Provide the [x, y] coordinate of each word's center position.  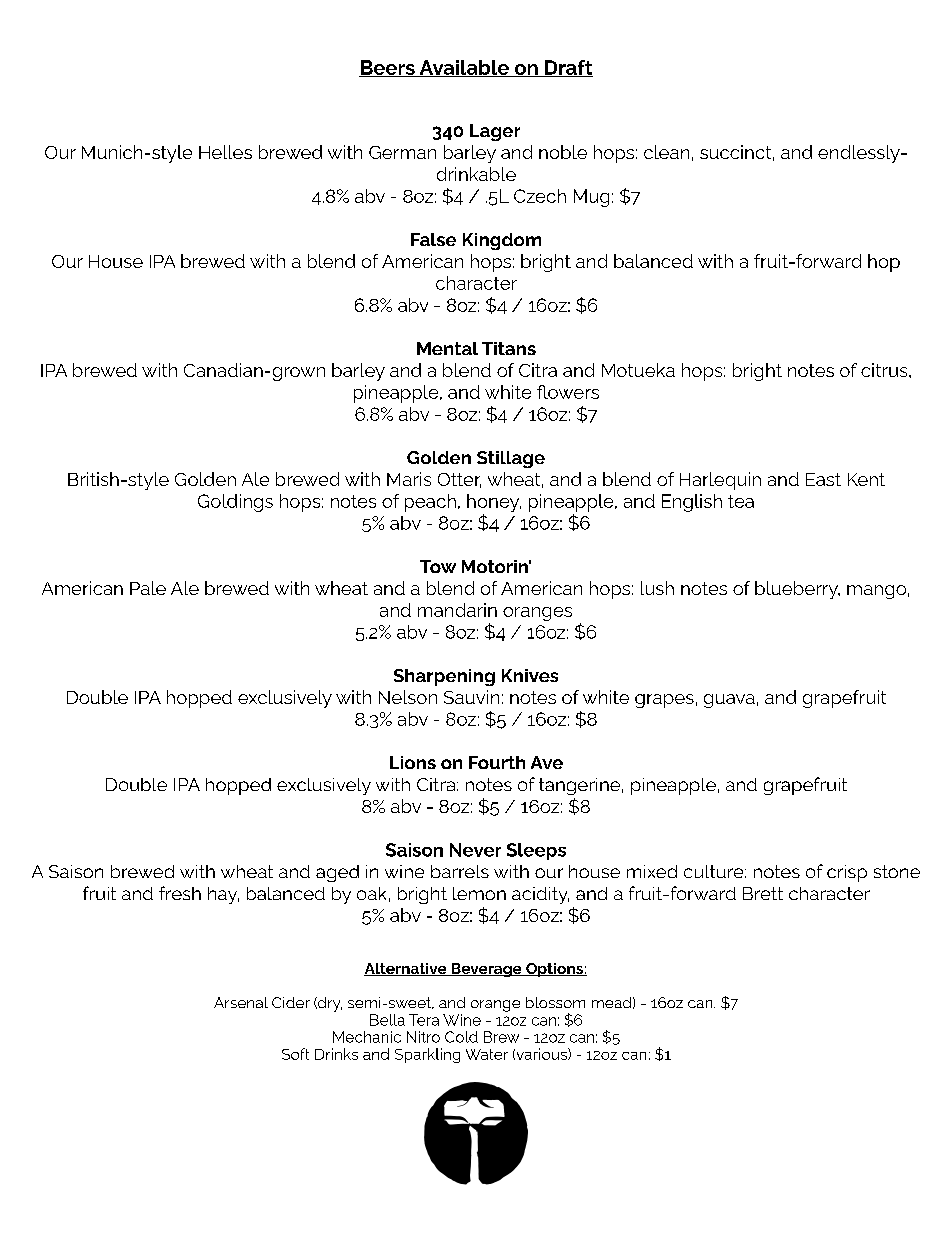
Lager [495, 132]
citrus [885, 370]
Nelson [408, 697]
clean [666, 152]
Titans [509, 348]
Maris [409, 479]
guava [729, 701]
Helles [225, 152]
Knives [530, 675]
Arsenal [241, 1002]
